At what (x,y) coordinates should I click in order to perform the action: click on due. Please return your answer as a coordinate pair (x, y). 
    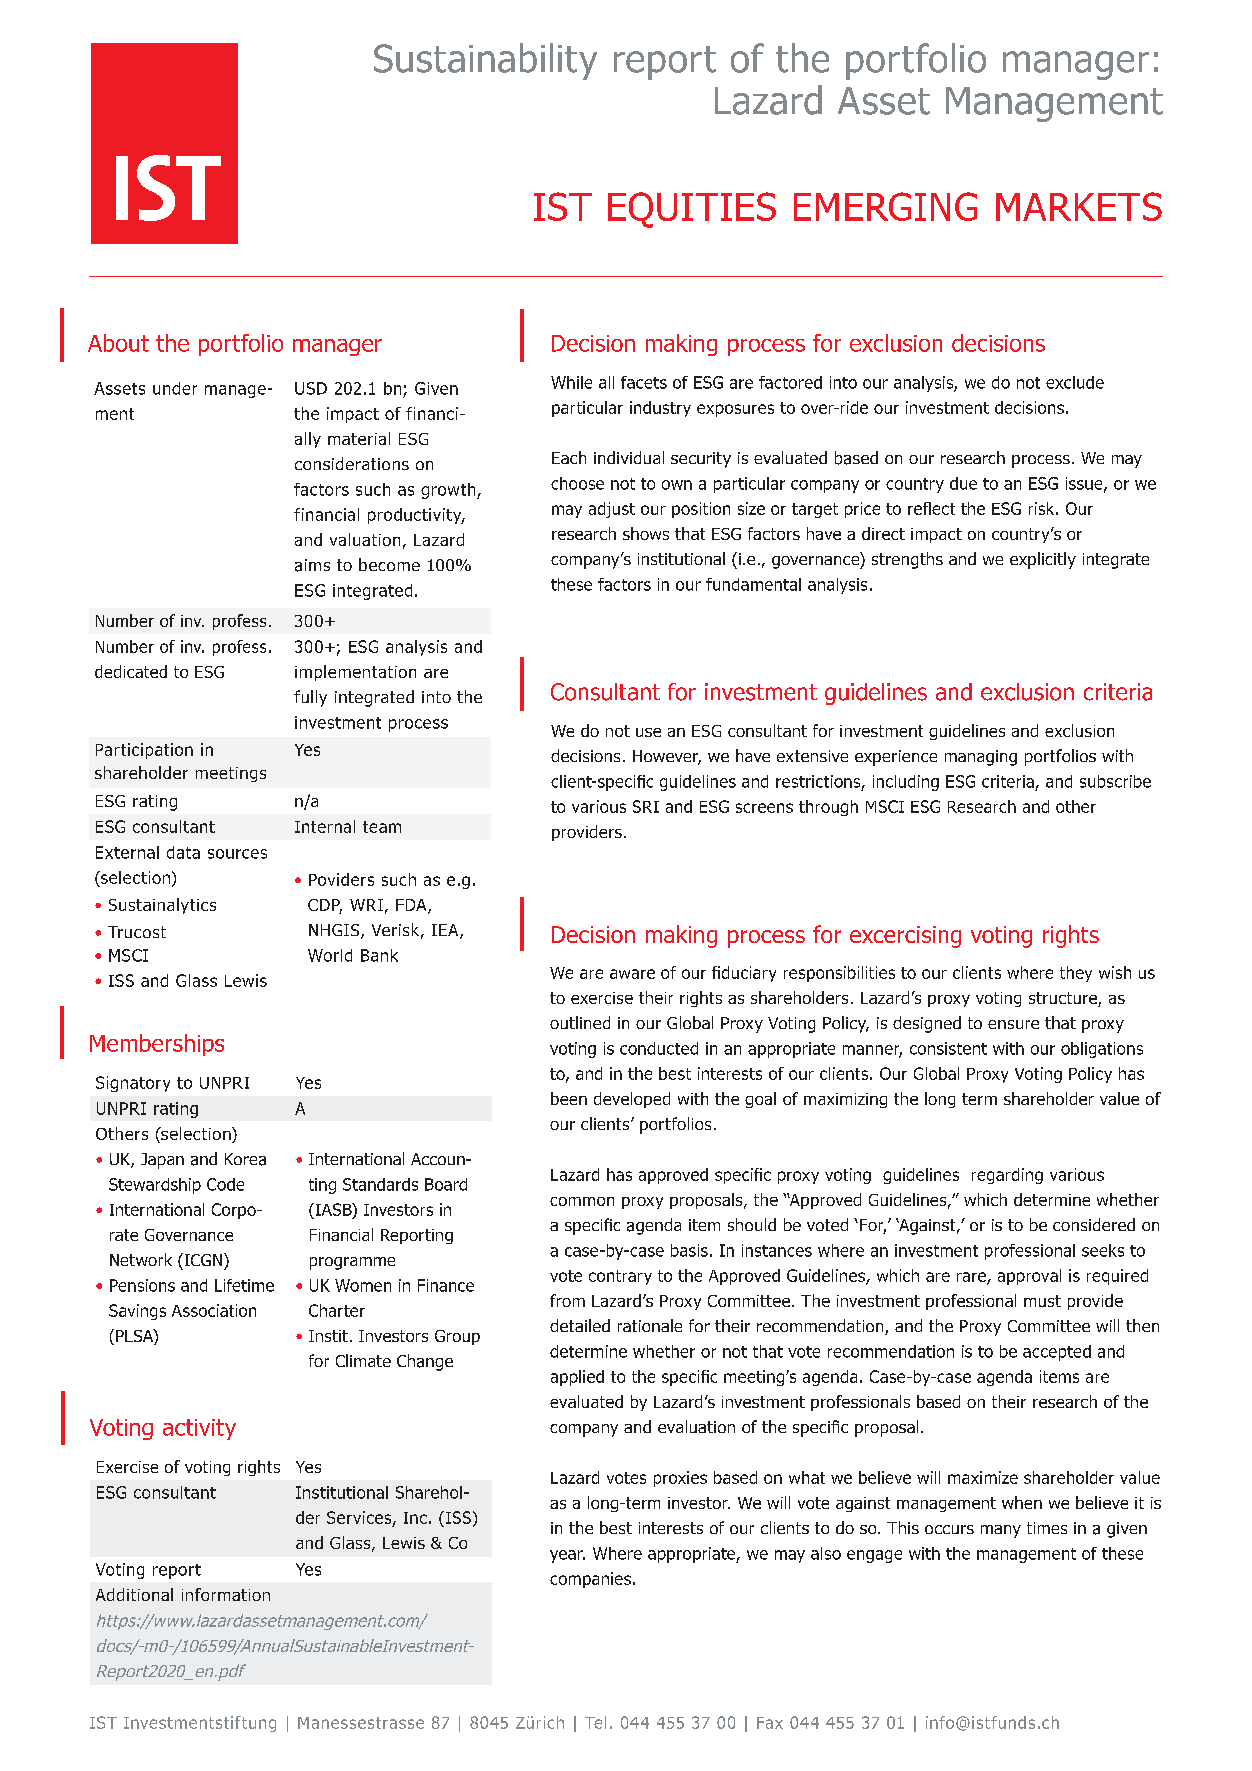
    Looking at the image, I should click on (963, 483).
